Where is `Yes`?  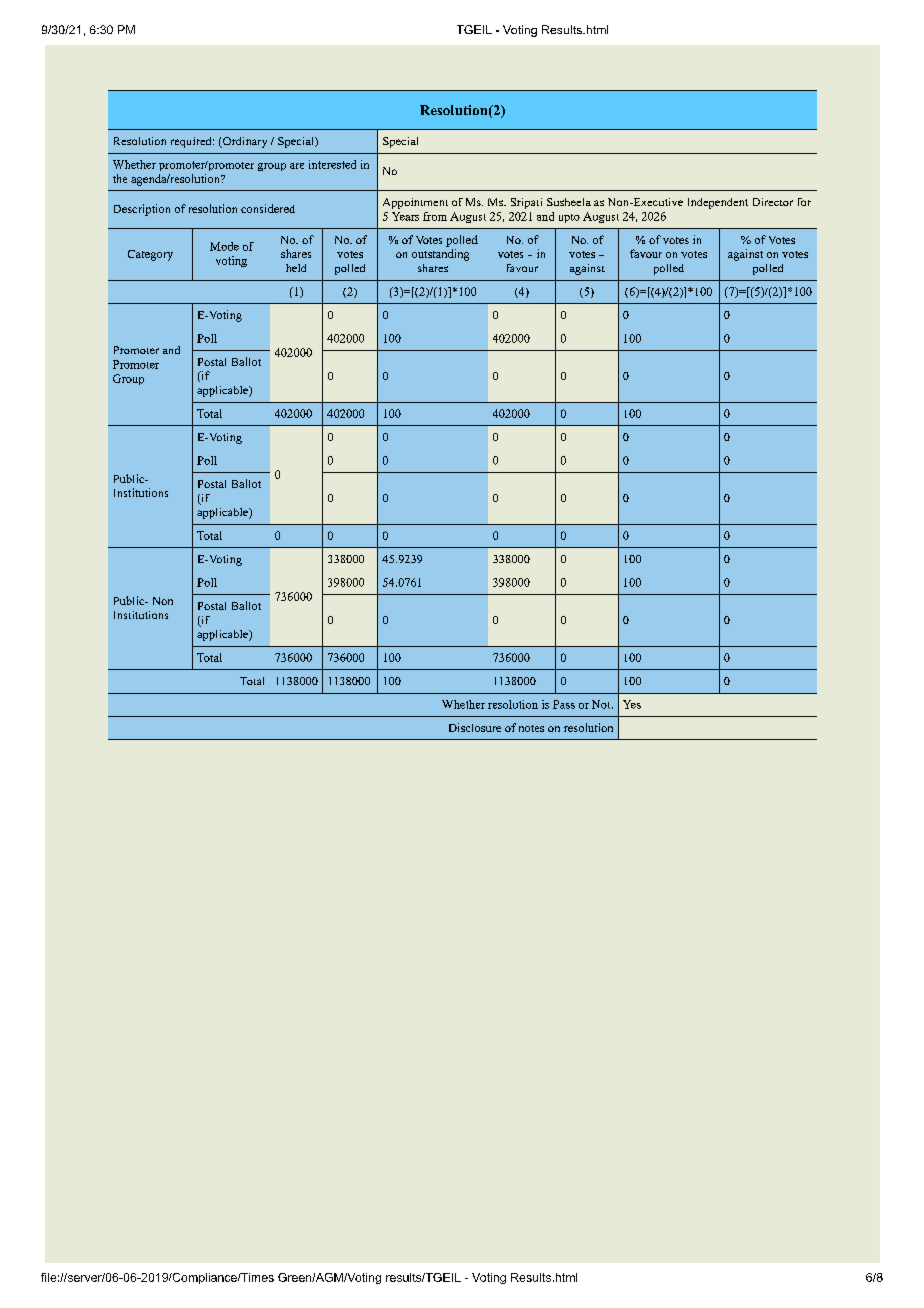
Yes is located at coordinates (632, 704).
